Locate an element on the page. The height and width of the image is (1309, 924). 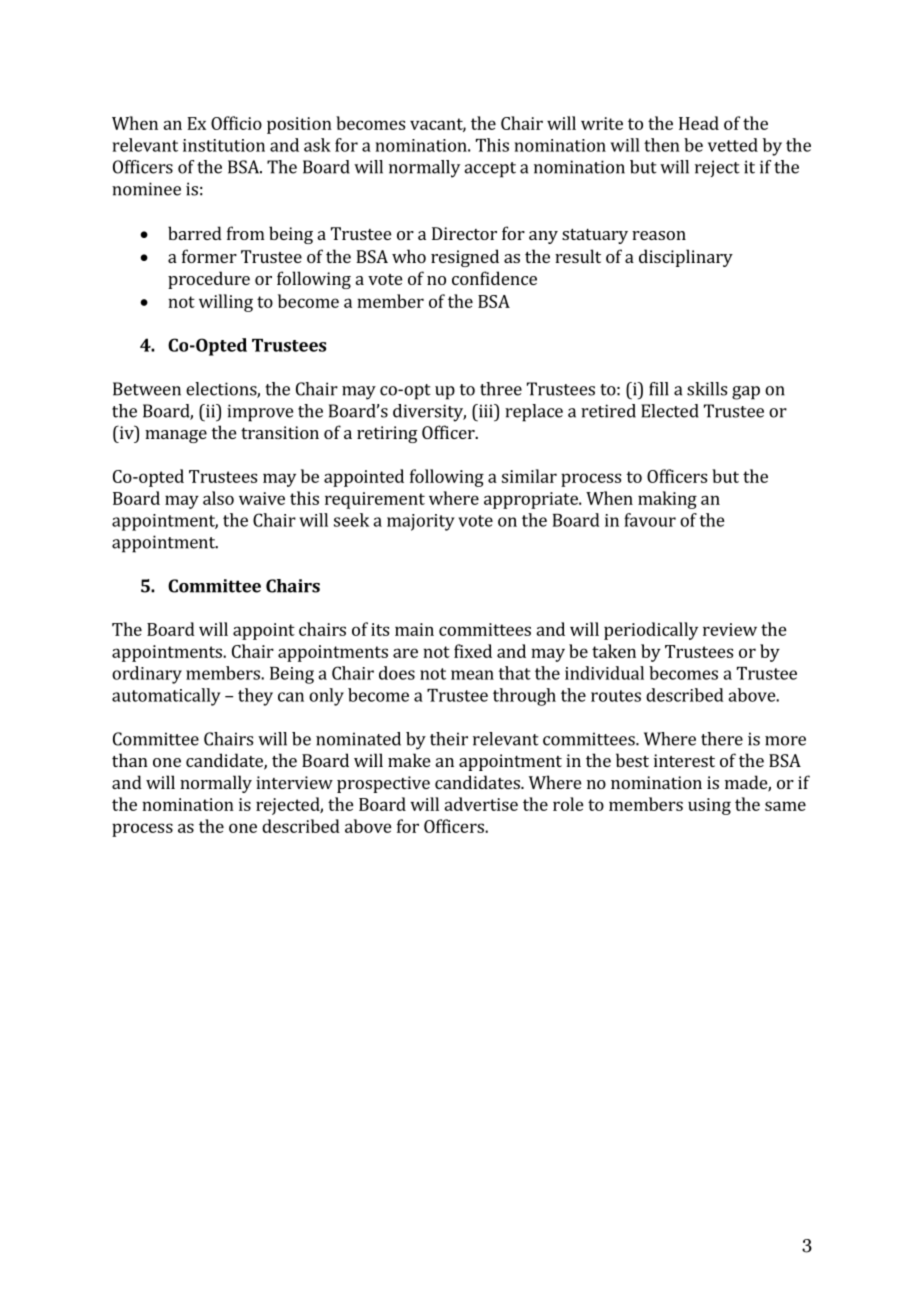
iii is located at coordinates (485, 411).
